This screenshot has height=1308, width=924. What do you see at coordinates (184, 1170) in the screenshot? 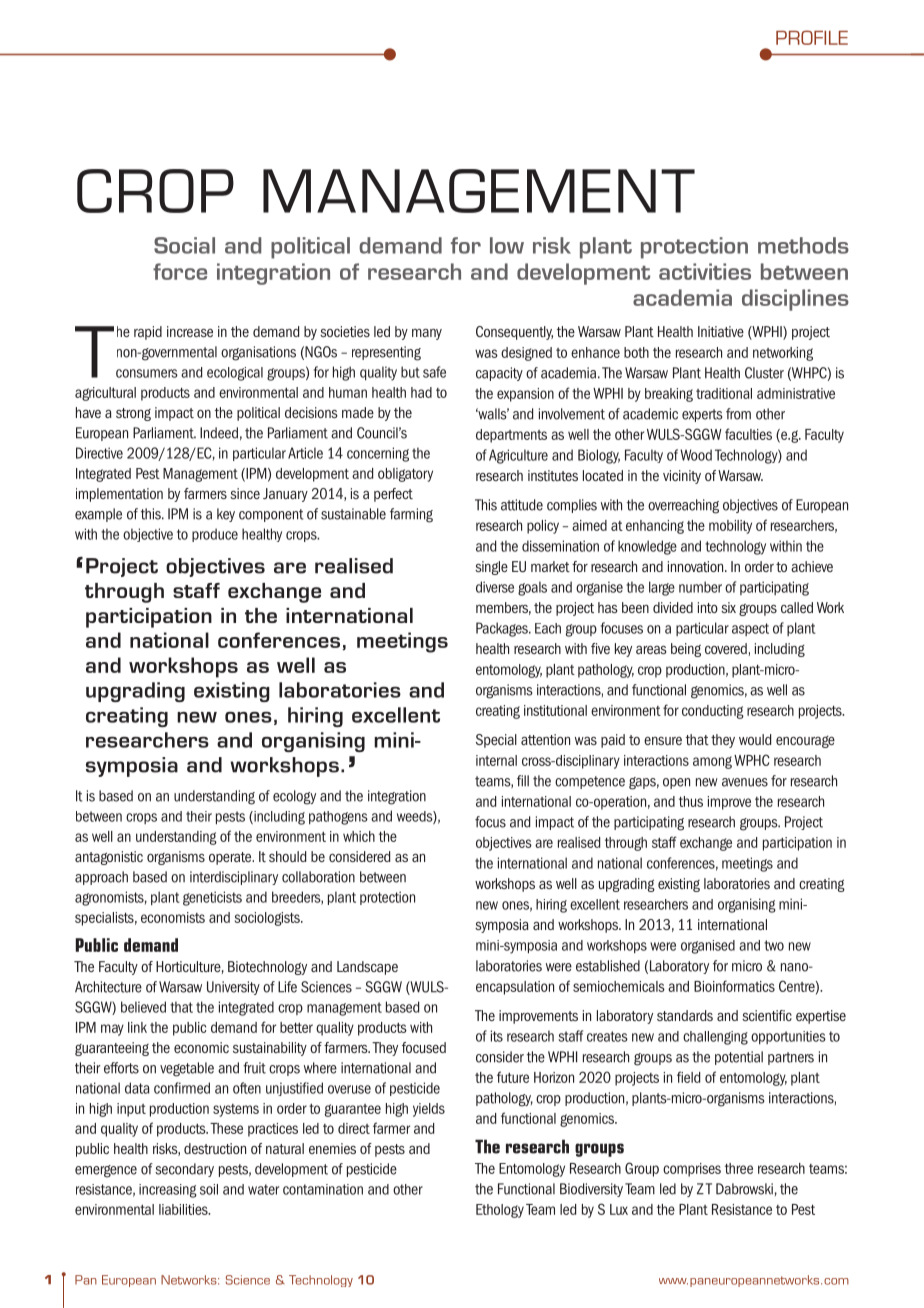
I see `secondary` at bounding box center [184, 1170].
